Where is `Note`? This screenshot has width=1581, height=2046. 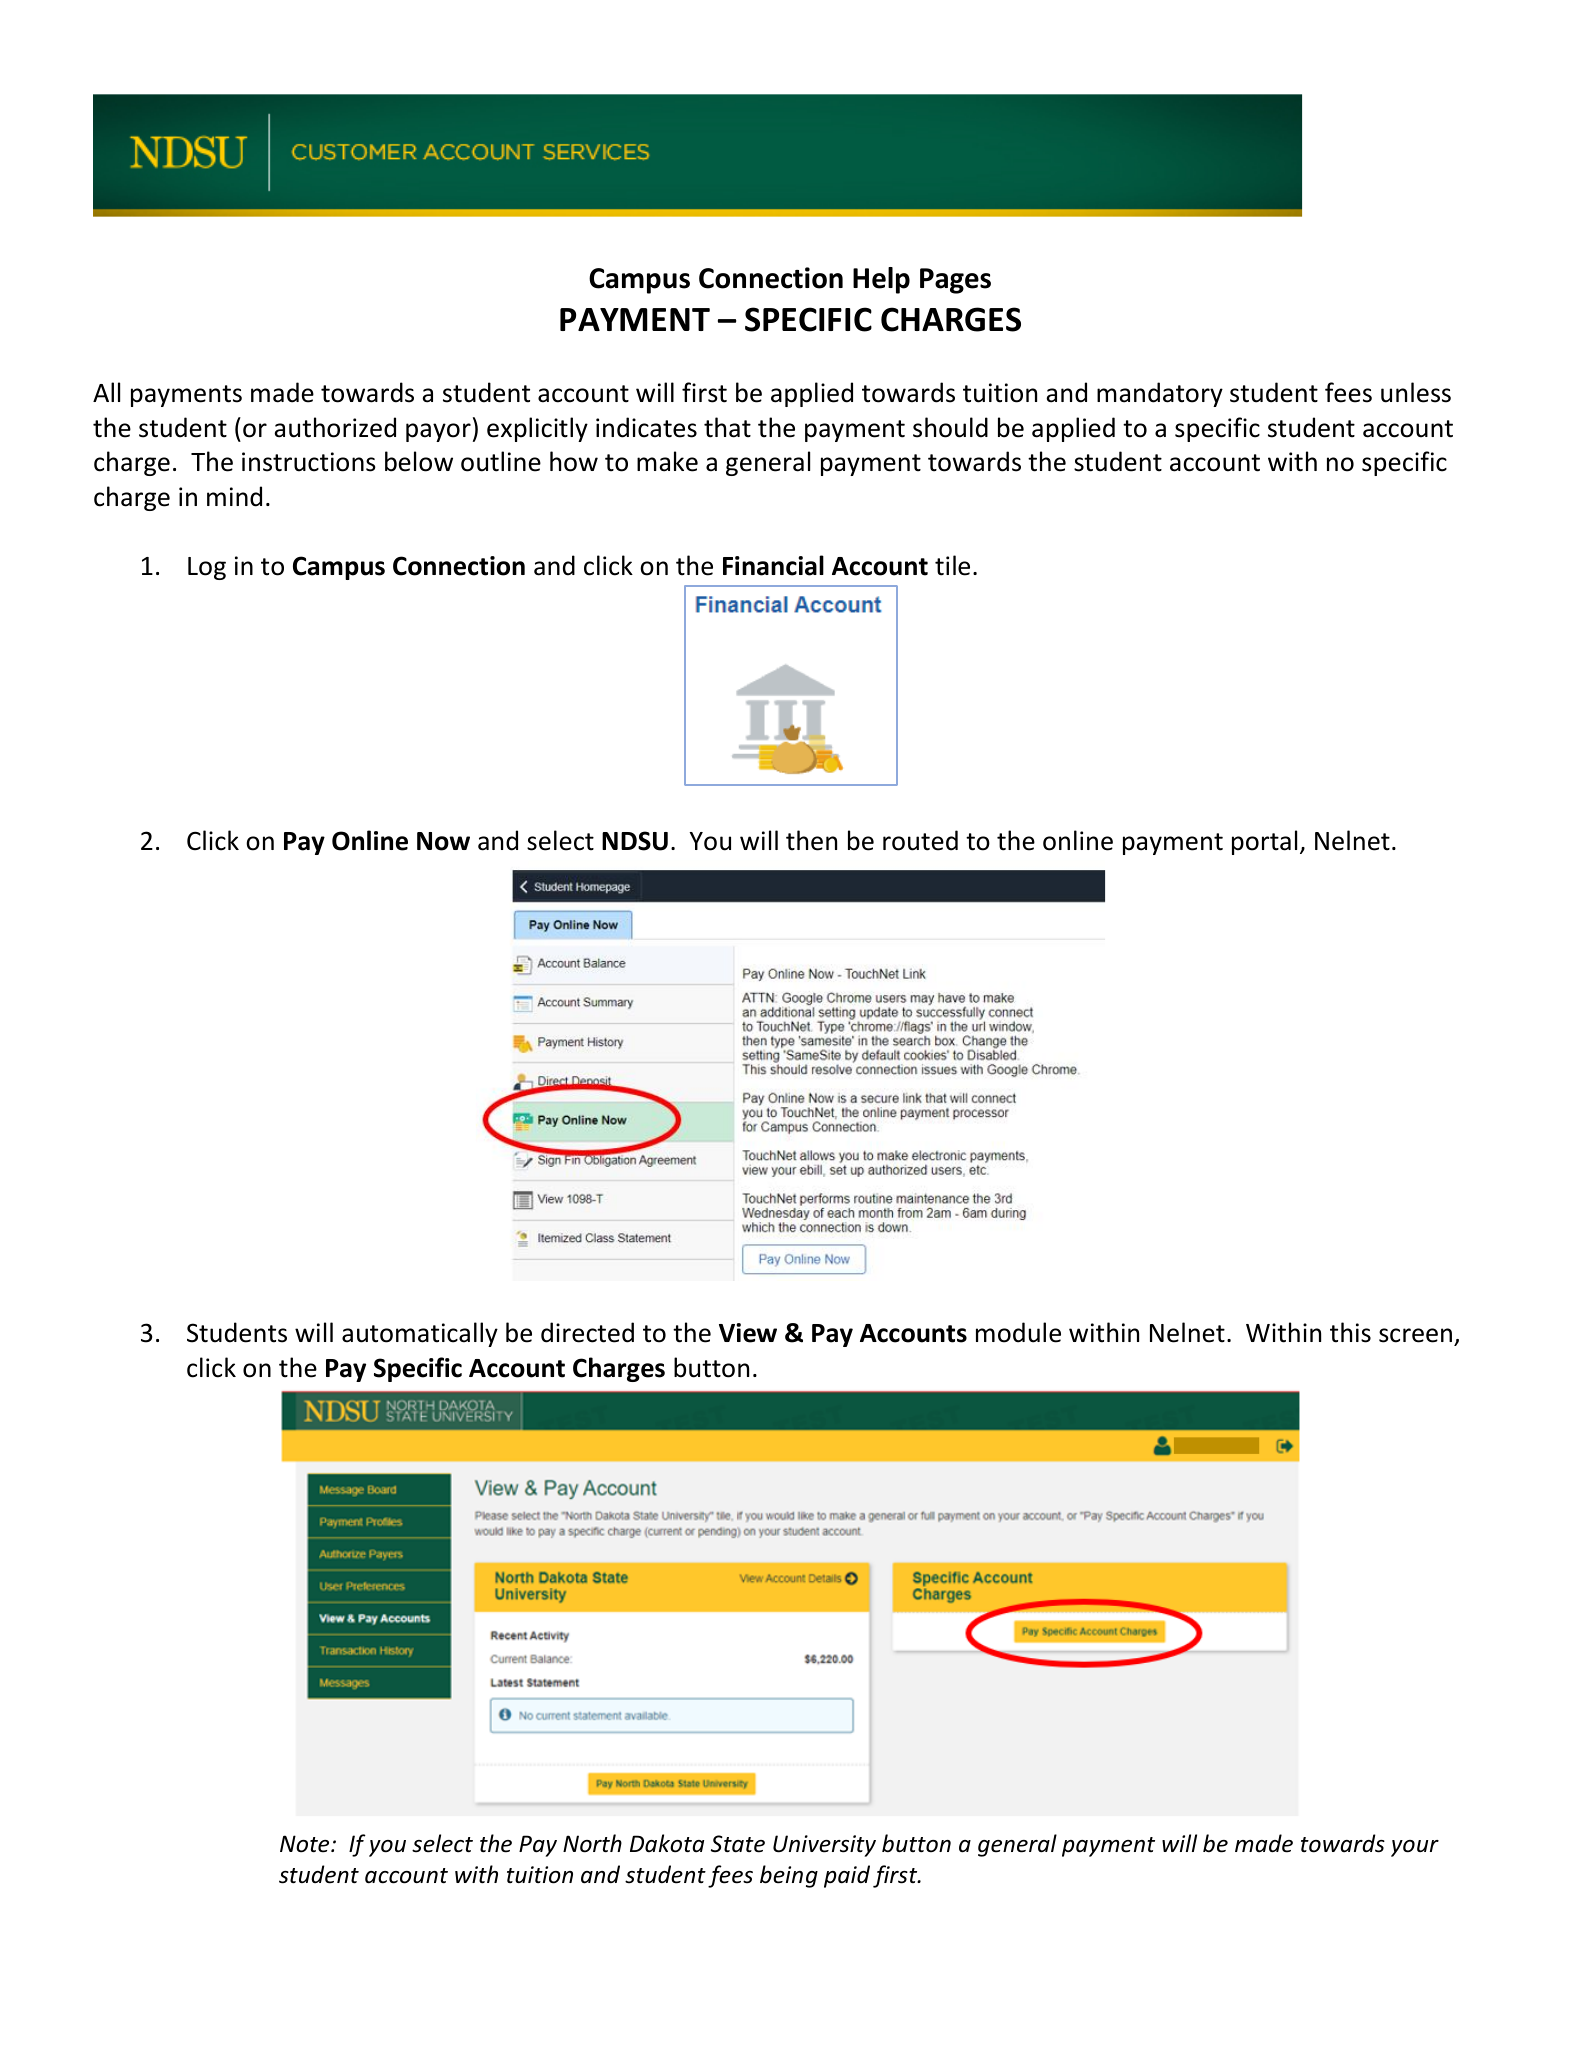 Note is located at coordinates (306, 1844).
